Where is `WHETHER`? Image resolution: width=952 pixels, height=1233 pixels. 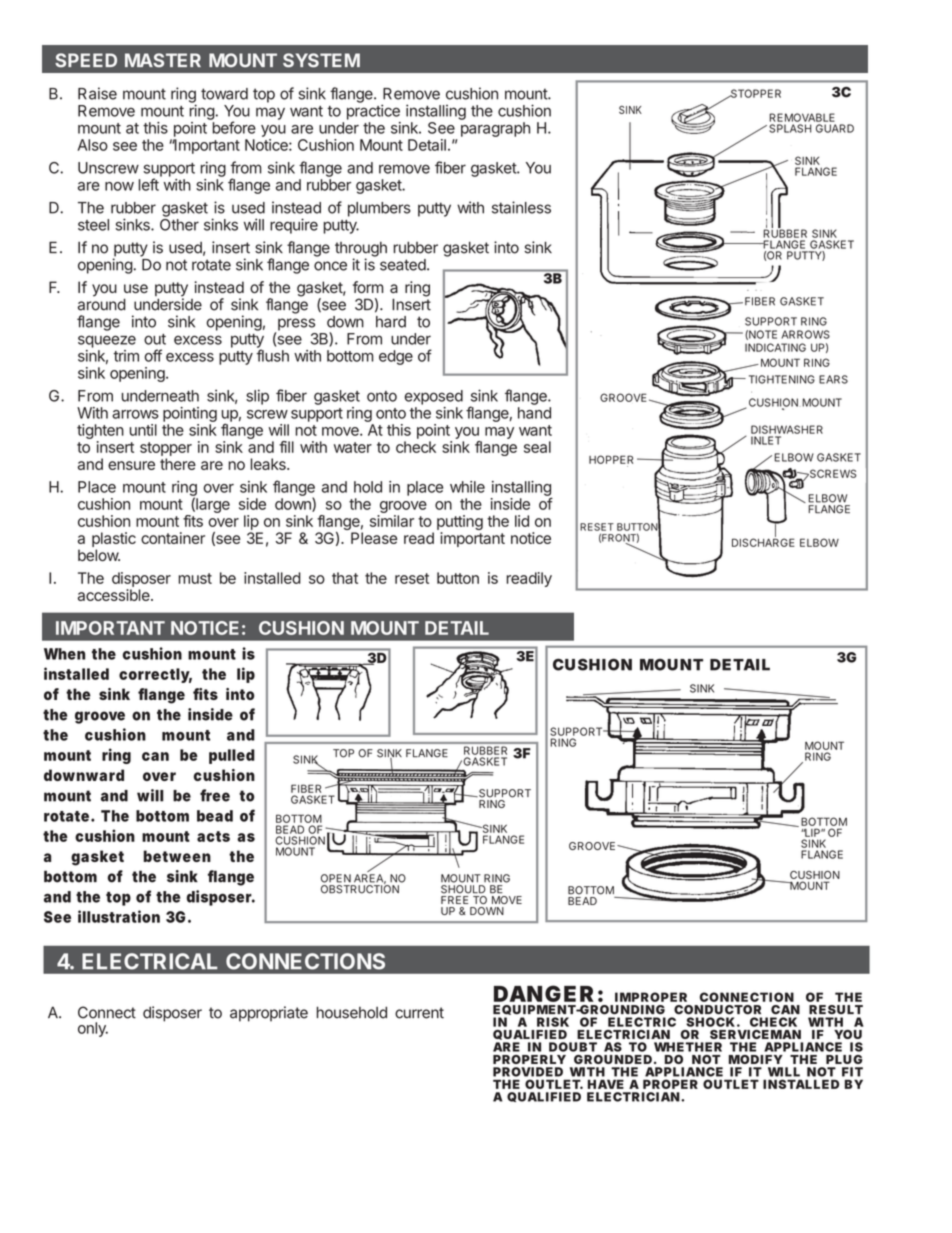
WHETHER is located at coordinates (688, 1047).
